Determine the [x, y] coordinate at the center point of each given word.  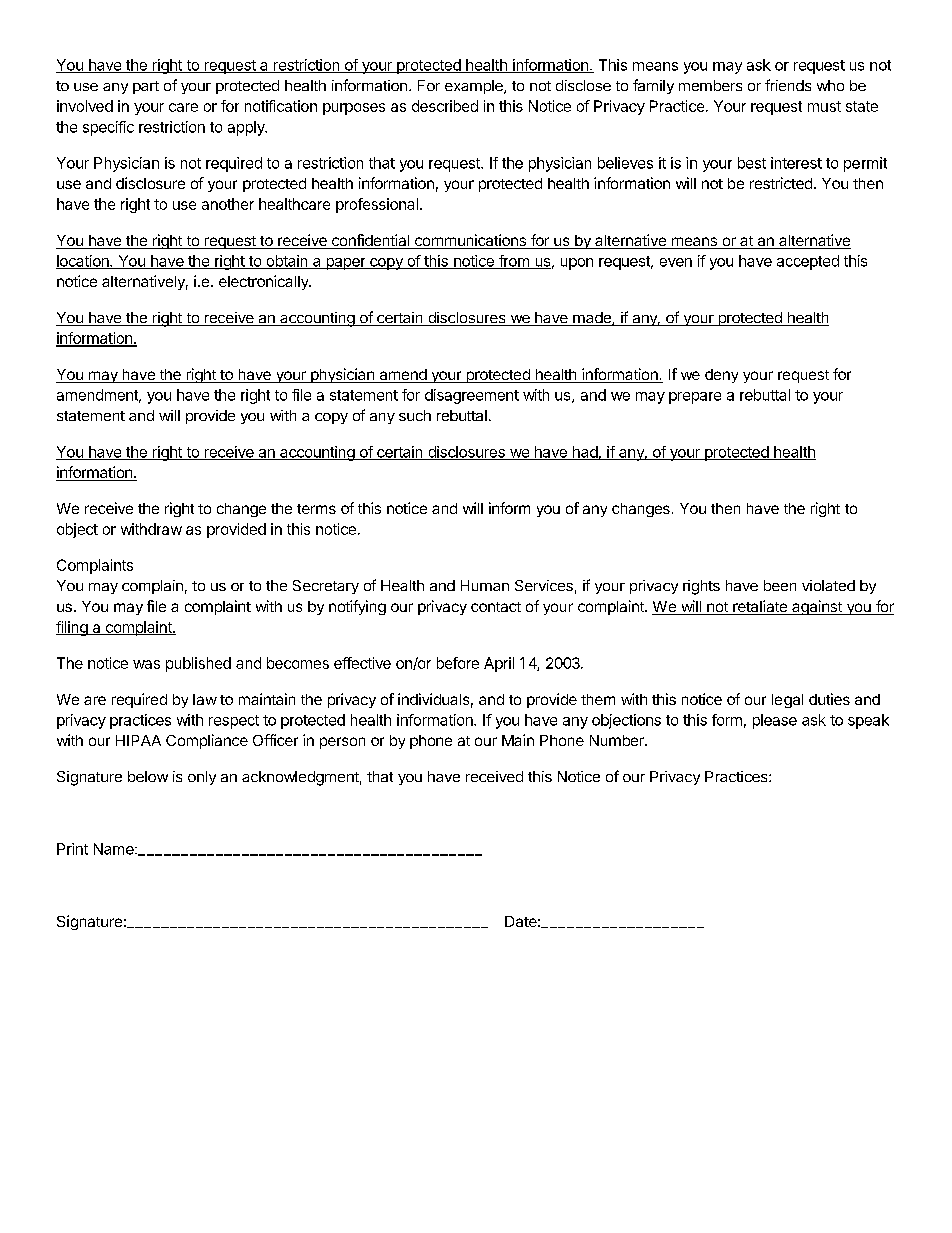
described [445, 106]
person [342, 743]
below [148, 776]
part [146, 87]
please [775, 721]
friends [788, 85]
